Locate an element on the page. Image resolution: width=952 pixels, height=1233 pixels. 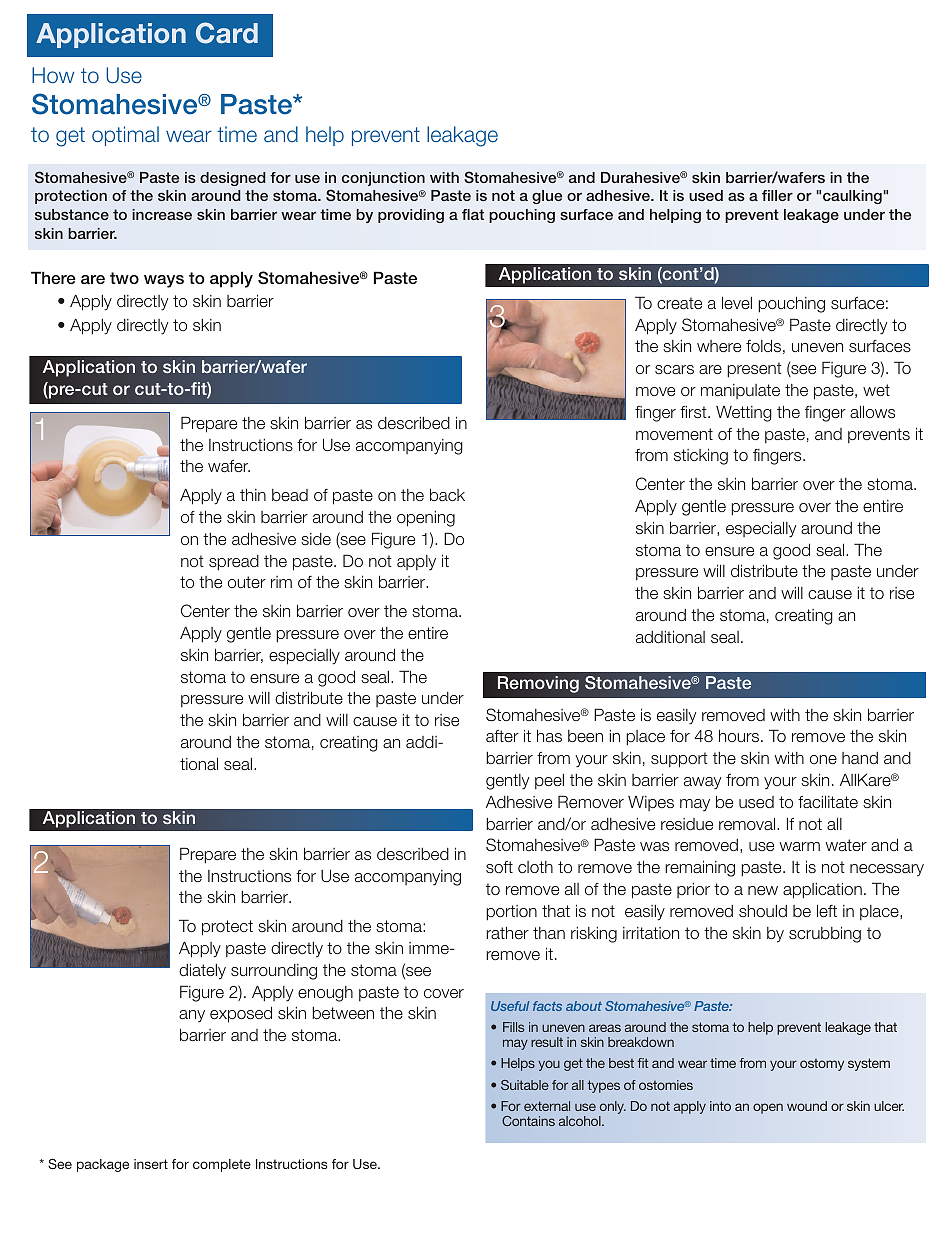
Card is located at coordinates (227, 33).
